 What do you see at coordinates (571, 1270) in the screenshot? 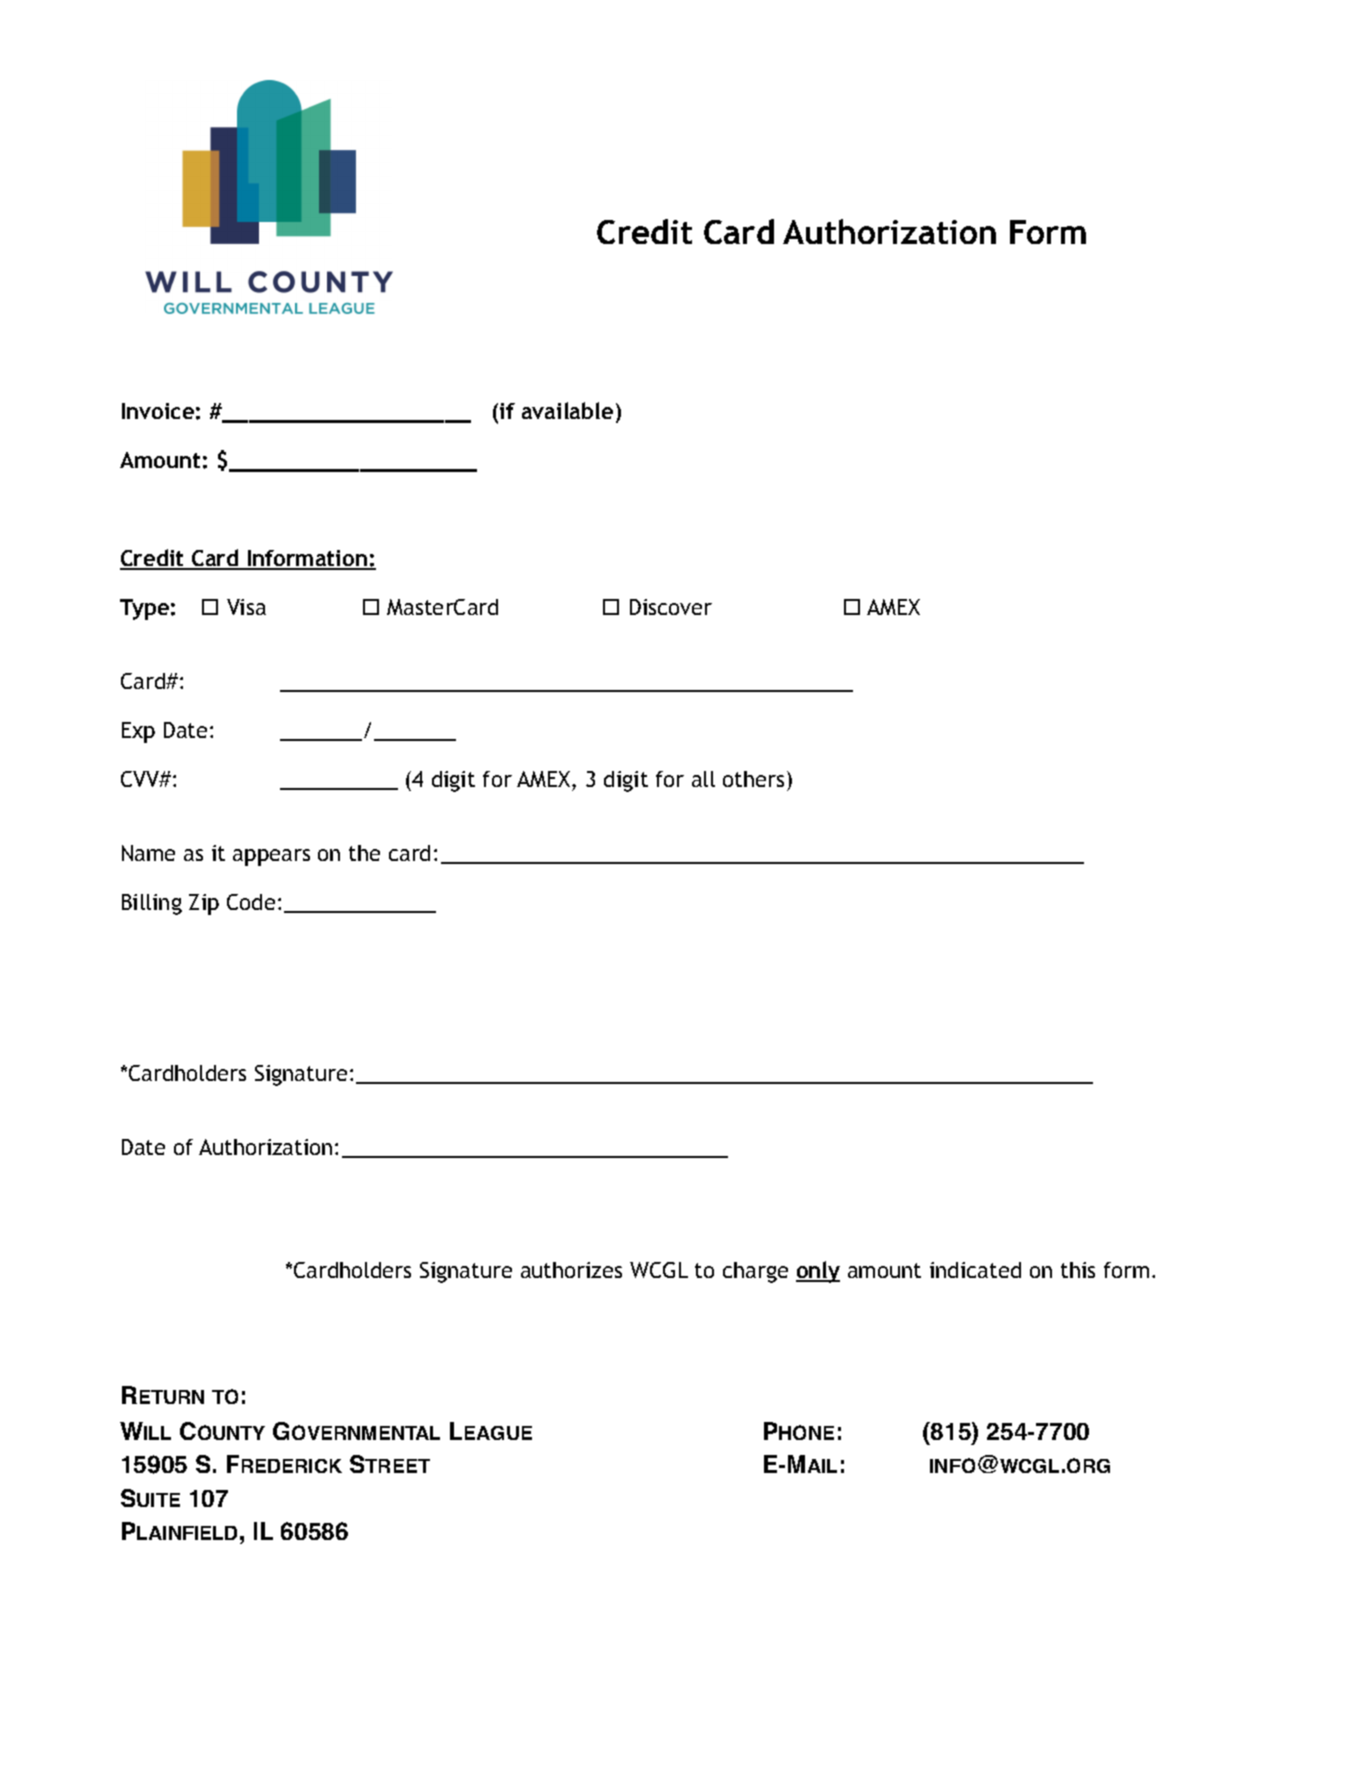
I see `authorizes` at bounding box center [571, 1270].
